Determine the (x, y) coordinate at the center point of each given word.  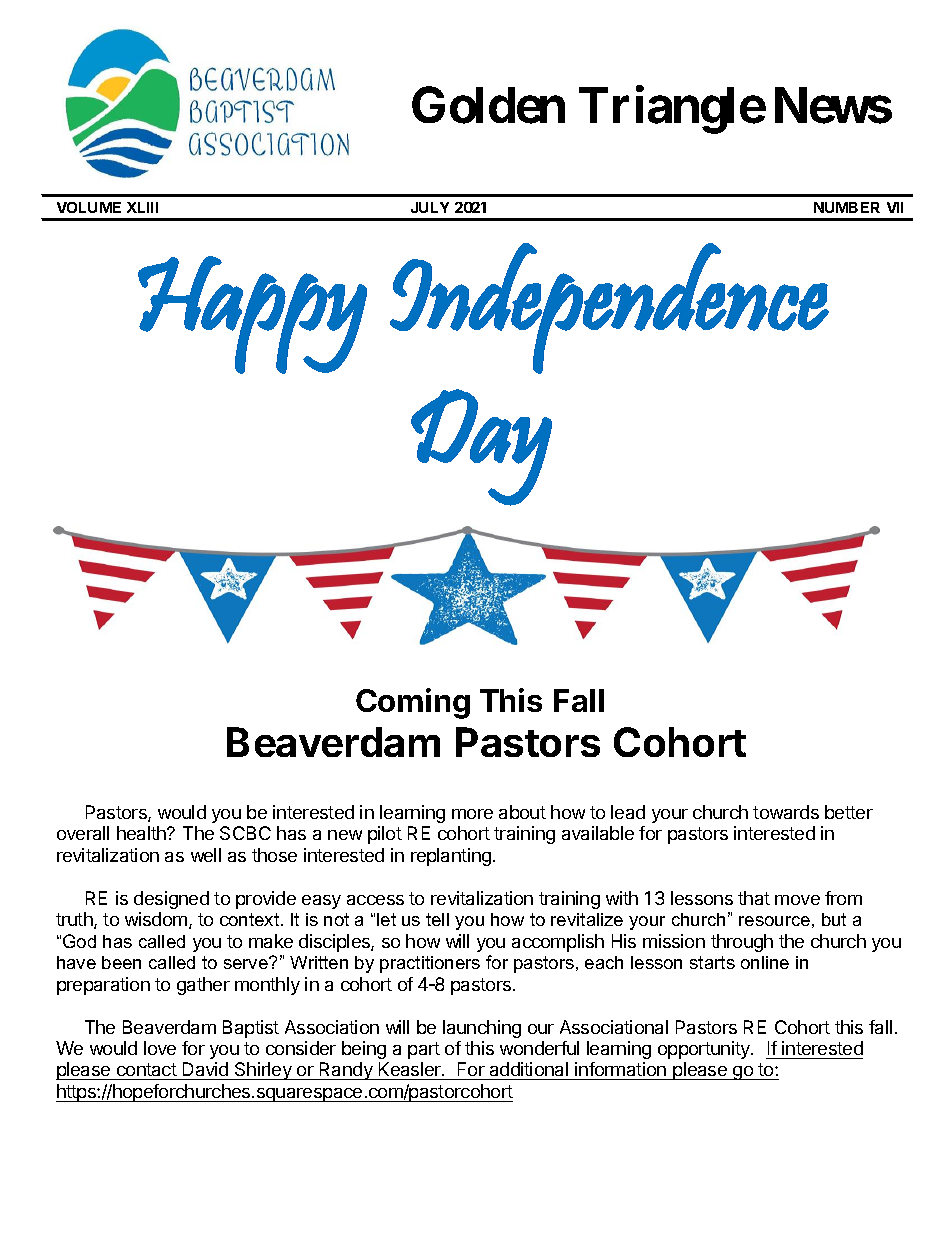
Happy (252, 315)
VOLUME (89, 207)
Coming (413, 703)
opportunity (705, 1050)
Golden (488, 105)
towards (786, 812)
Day (481, 447)
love (160, 1048)
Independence (609, 308)
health (142, 833)
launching (482, 1029)
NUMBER (847, 207)
